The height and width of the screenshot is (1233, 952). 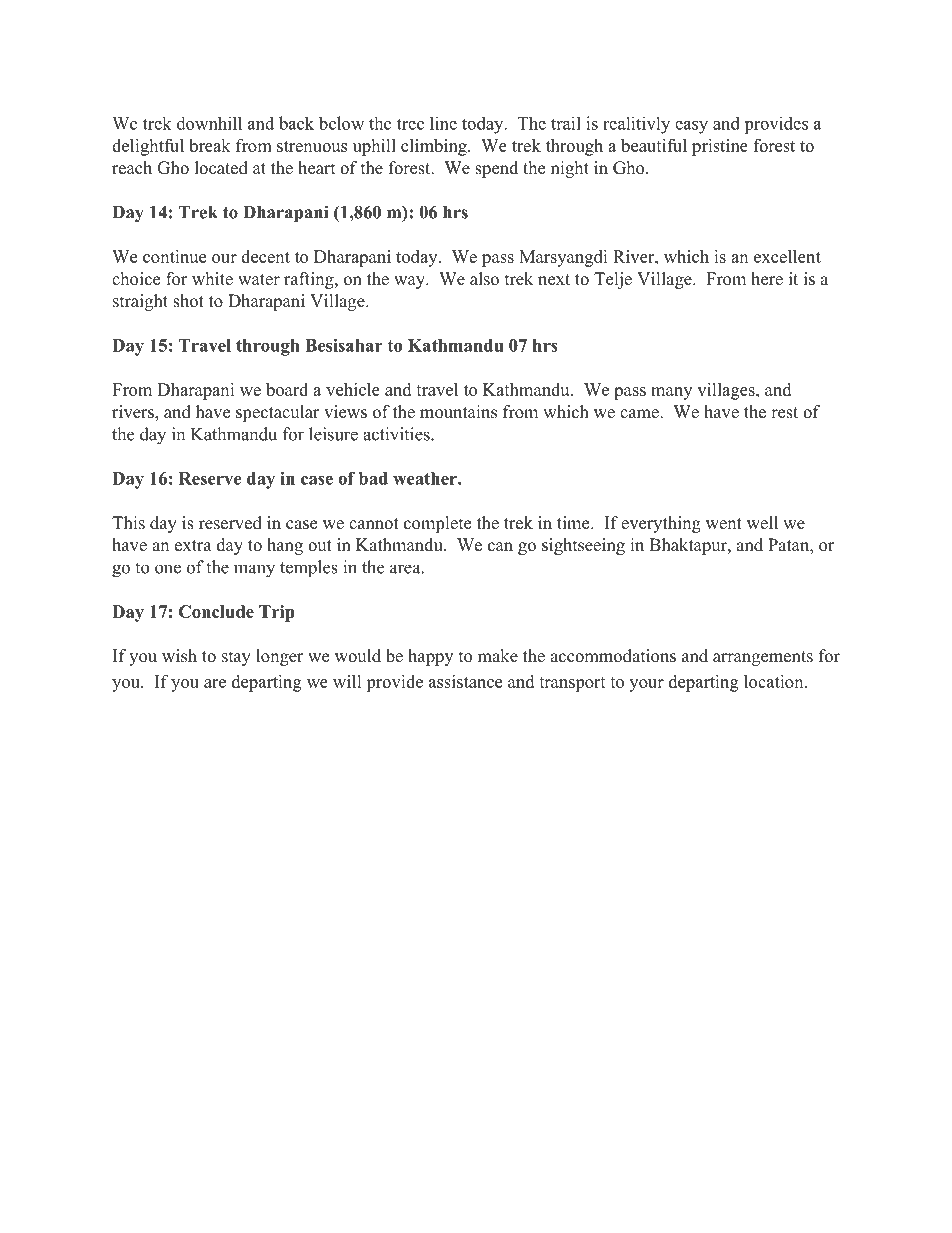 What do you see at coordinates (210, 145) in the screenshot?
I see `break` at bounding box center [210, 145].
